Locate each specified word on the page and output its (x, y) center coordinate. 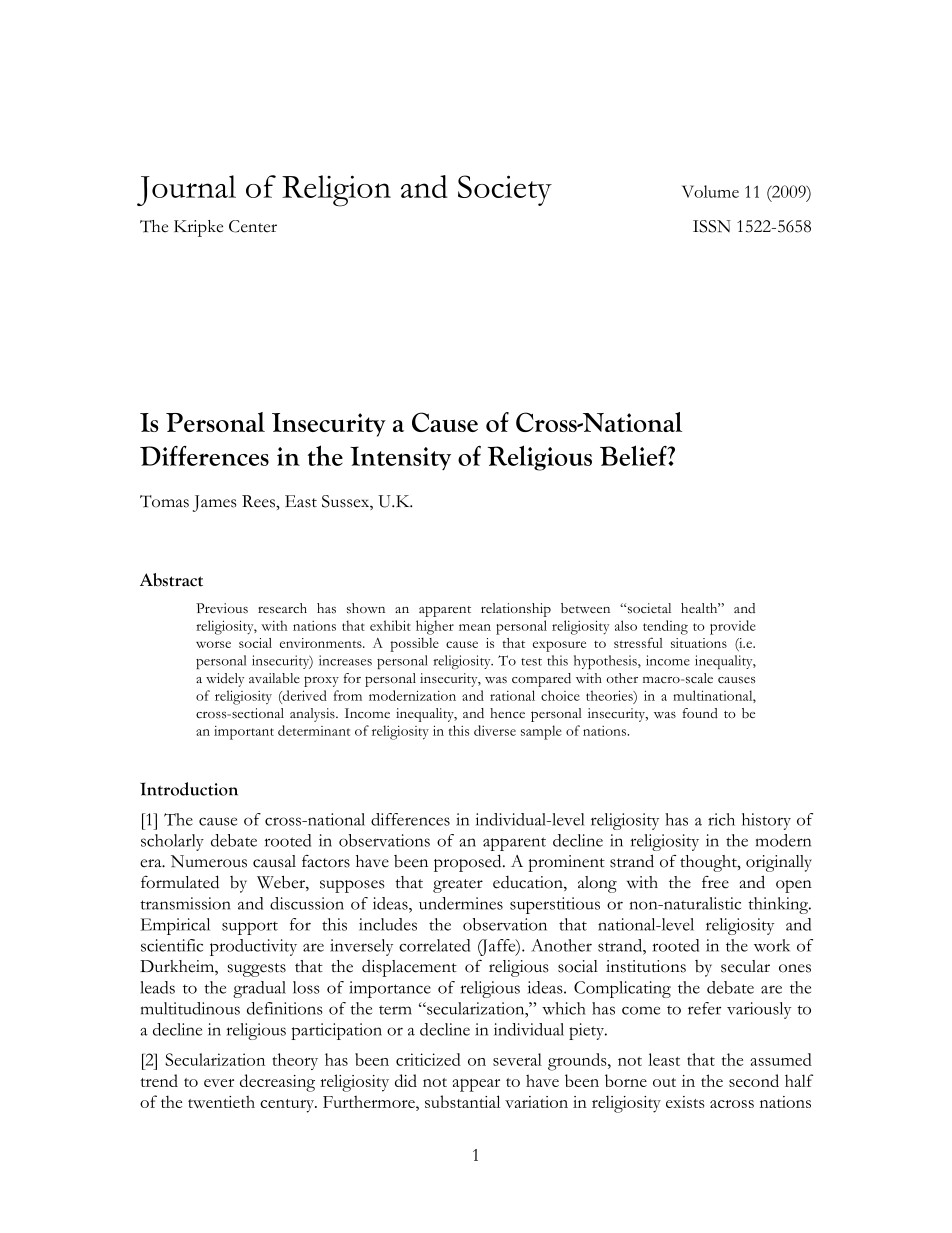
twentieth (221, 1101)
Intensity (400, 458)
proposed (469, 863)
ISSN (712, 226)
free (715, 882)
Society (505, 190)
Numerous (209, 861)
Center (253, 226)
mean (475, 627)
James (214, 503)
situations (699, 643)
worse (213, 644)
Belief (634, 455)
